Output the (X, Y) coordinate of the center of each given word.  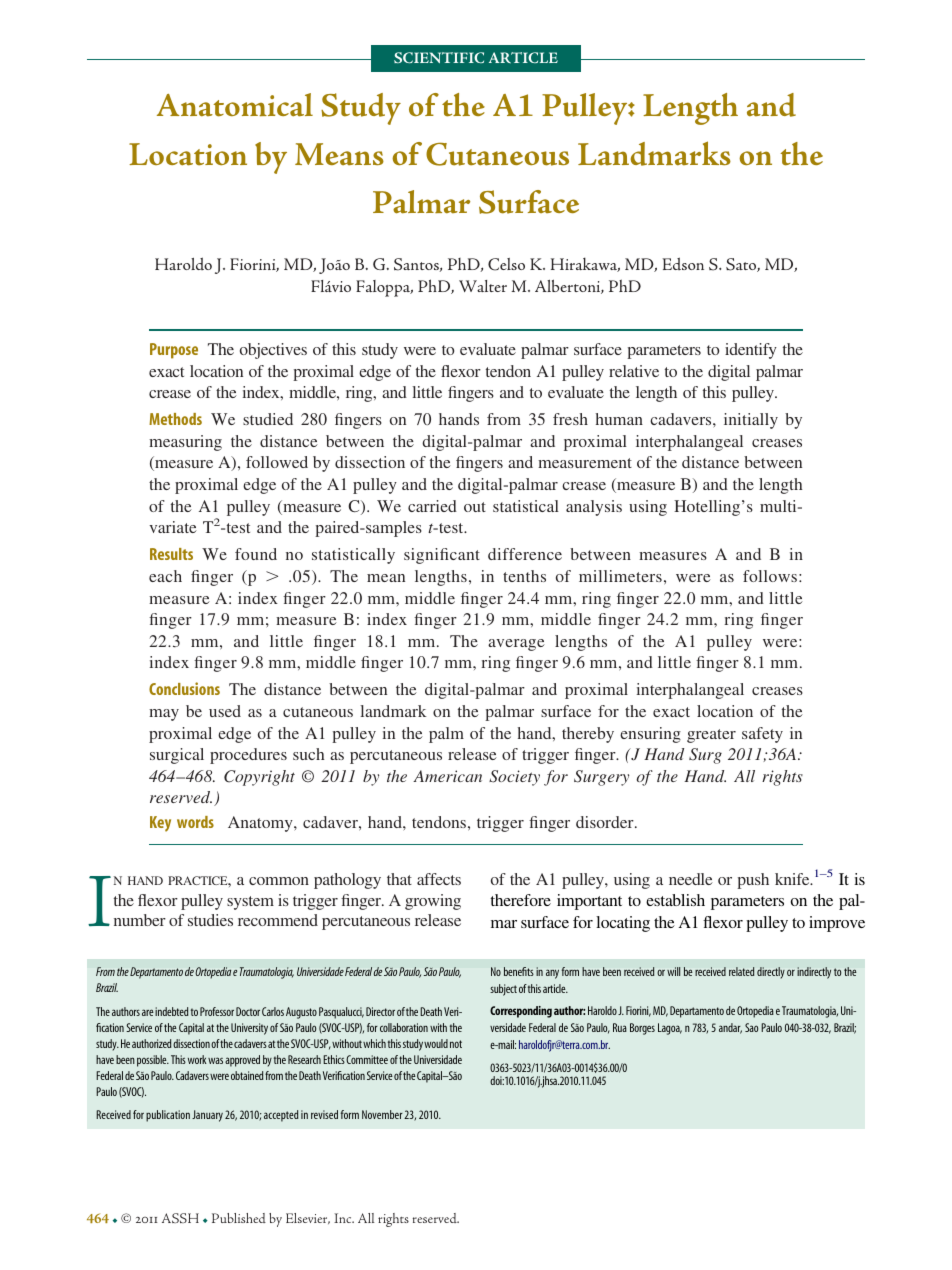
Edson (683, 263)
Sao (751, 1027)
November (382, 1114)
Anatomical (235, 105)
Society (514, 778)
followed (277, 462)
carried (432, 506)
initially (751, 421)
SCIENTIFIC (439, 57)
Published (239, 1218)
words (195, 822)
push (753, 881)
